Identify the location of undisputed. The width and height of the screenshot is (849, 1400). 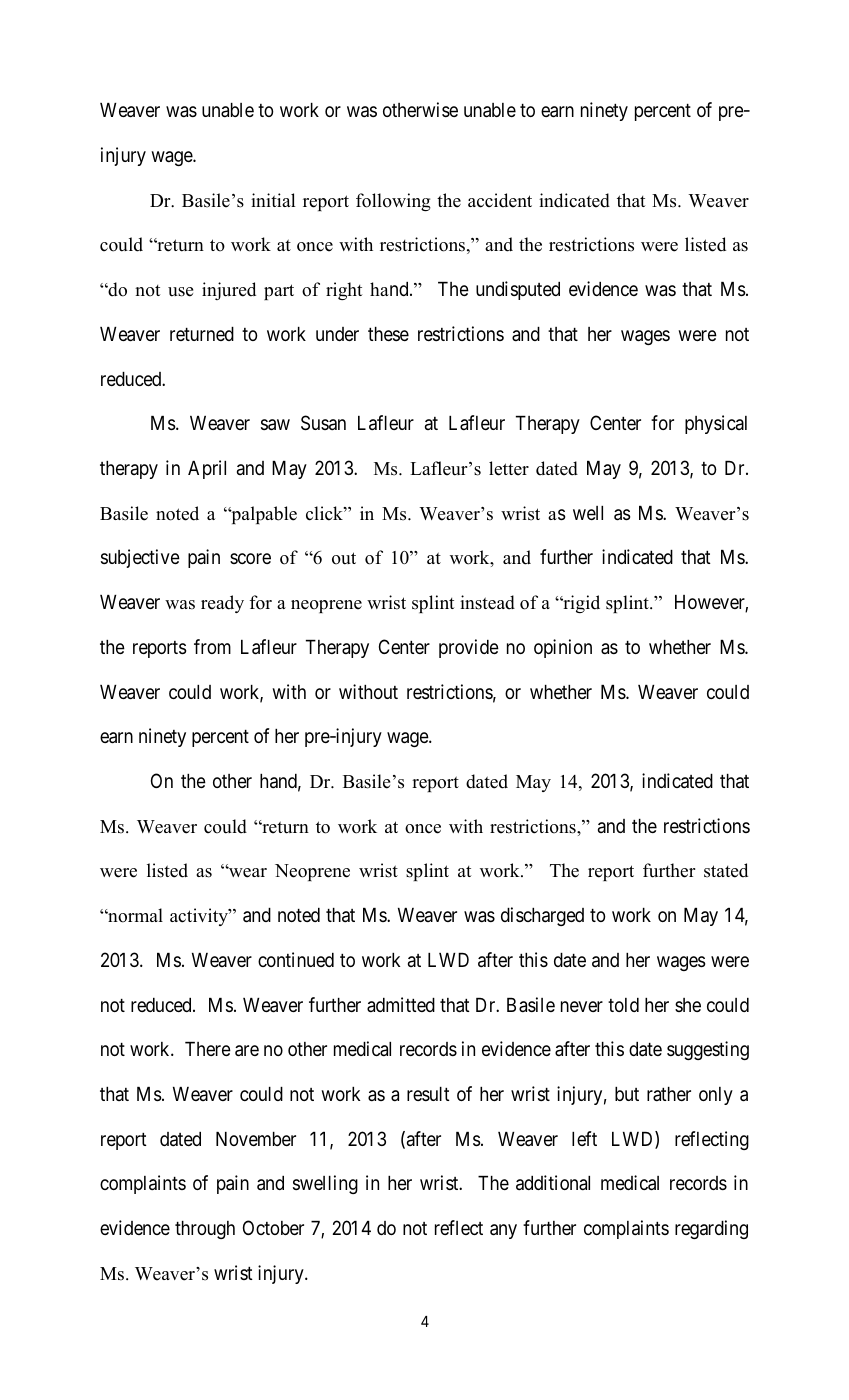
(518, 290).
